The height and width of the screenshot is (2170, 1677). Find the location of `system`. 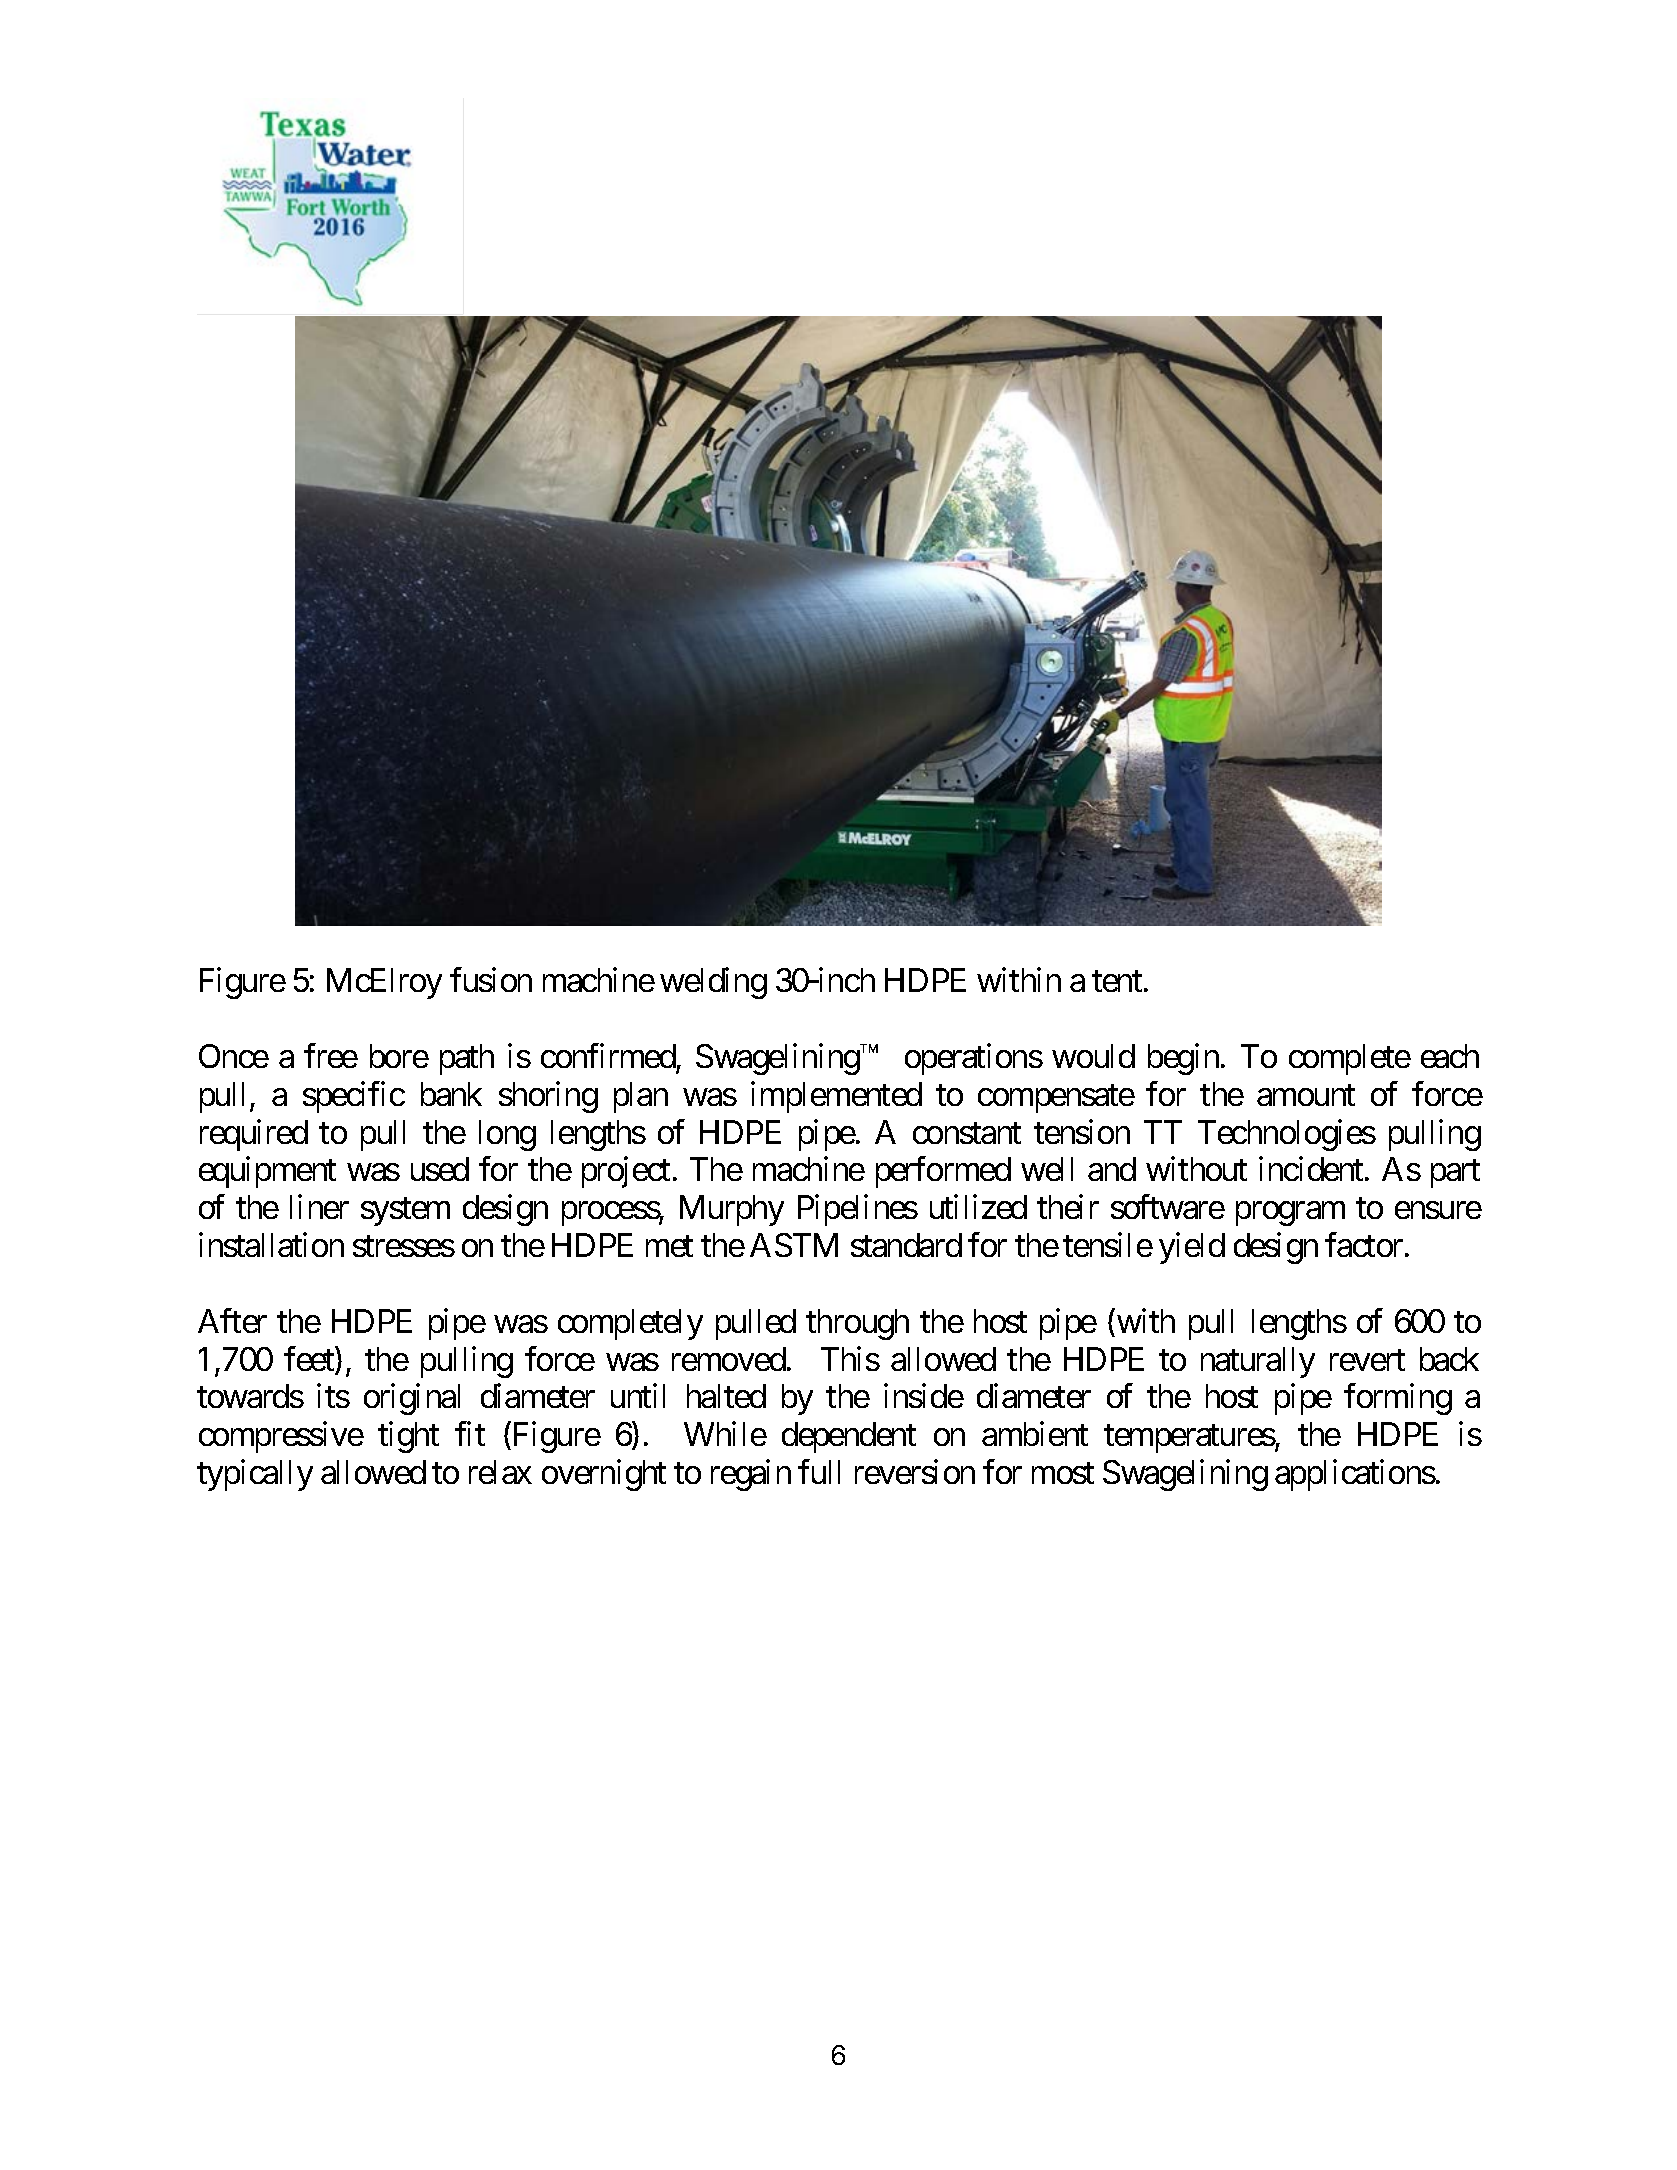

system is located at coordinates (405, 1212).
